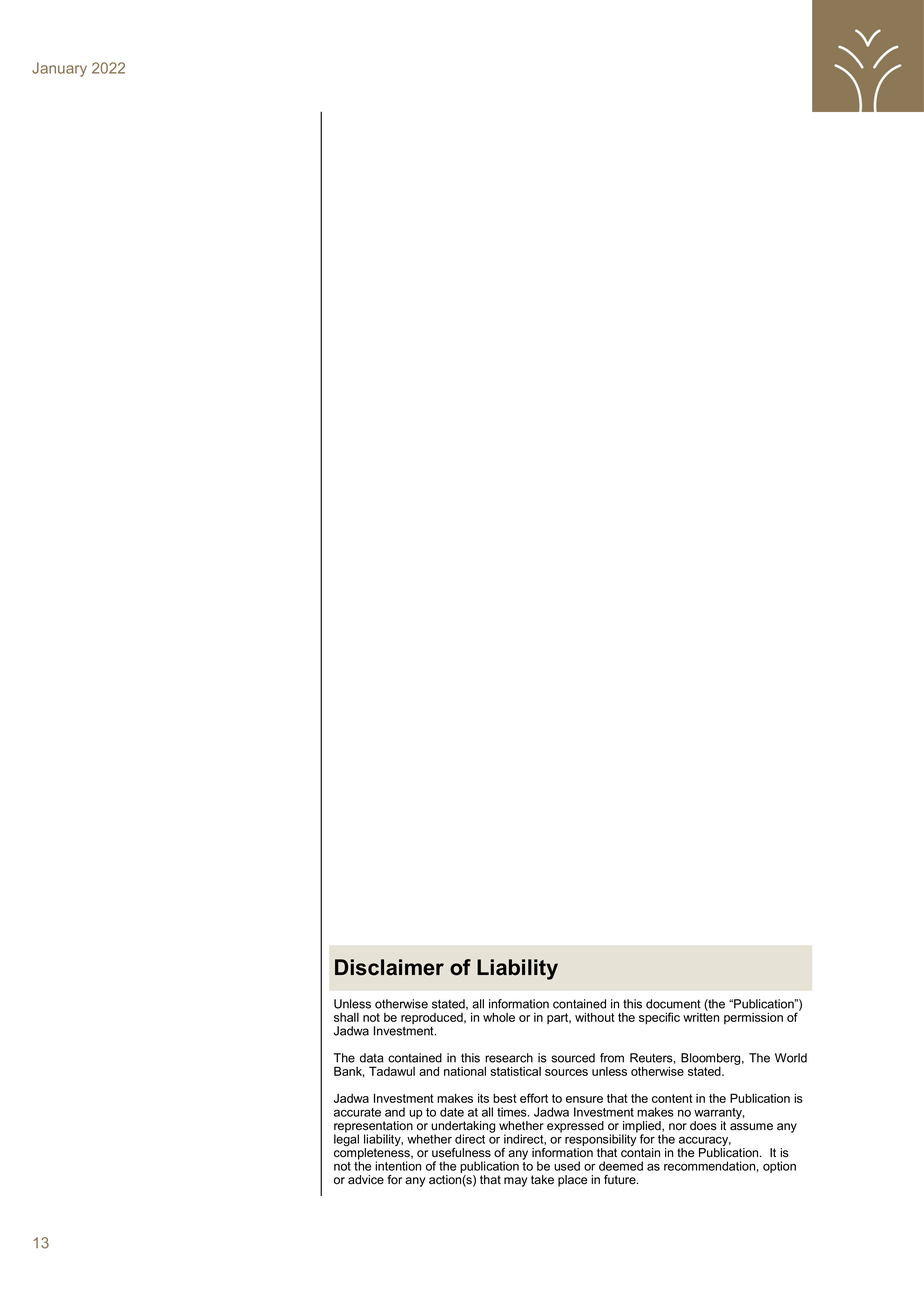 The height and width of the screenshot is (1308, 924). Describe the element at coordinates (703, 1126) in the screenshot. I see `does` at that location.
